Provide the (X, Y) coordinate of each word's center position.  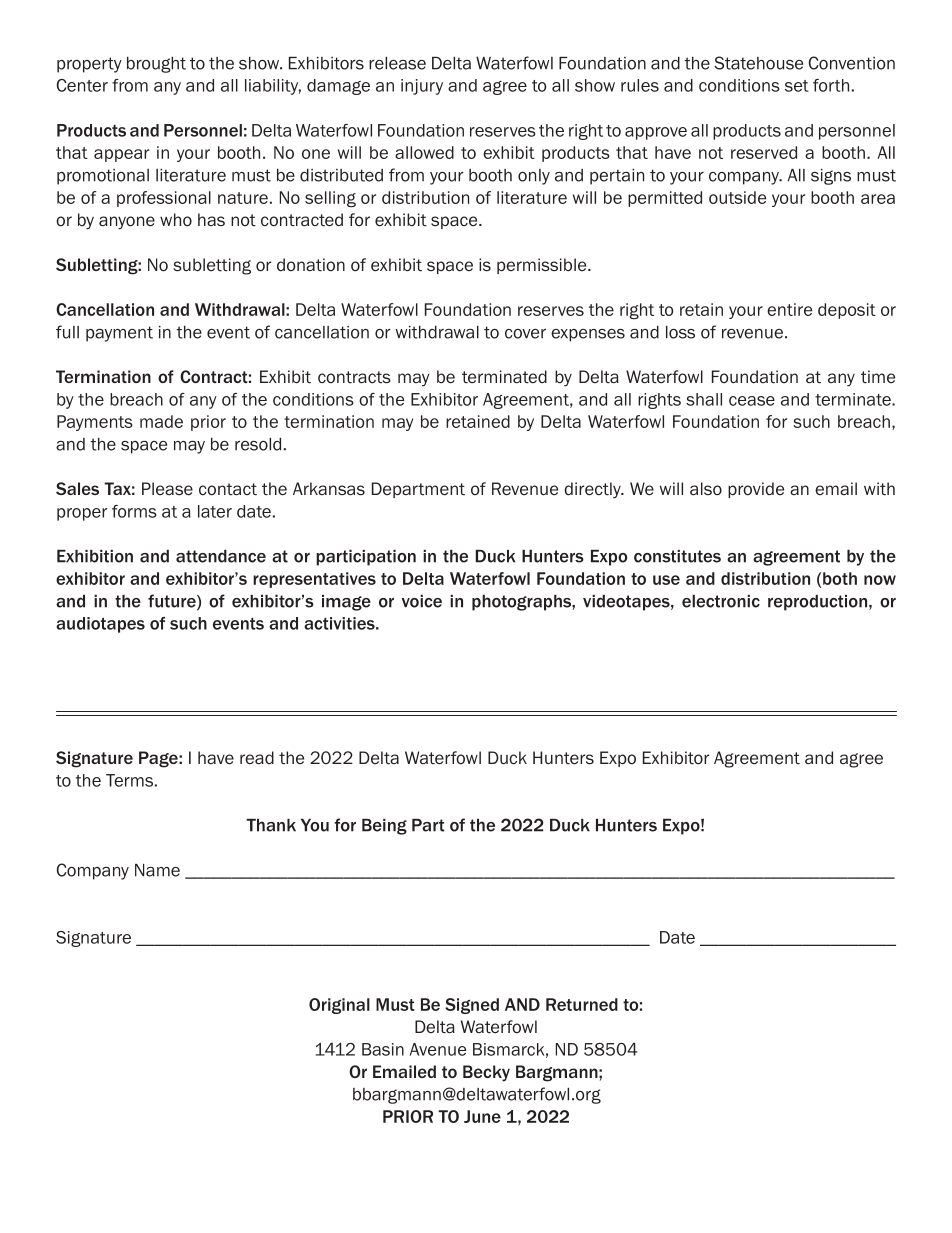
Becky (486, 1073)
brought (156, 65)
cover (525, 334)
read (257, 757)
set (797, 86)
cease (752, 401)
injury (422, 87)
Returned (582, 1004)
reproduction (819, 603)
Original (339, 1006)
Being (384, 827)
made (161, 421)
